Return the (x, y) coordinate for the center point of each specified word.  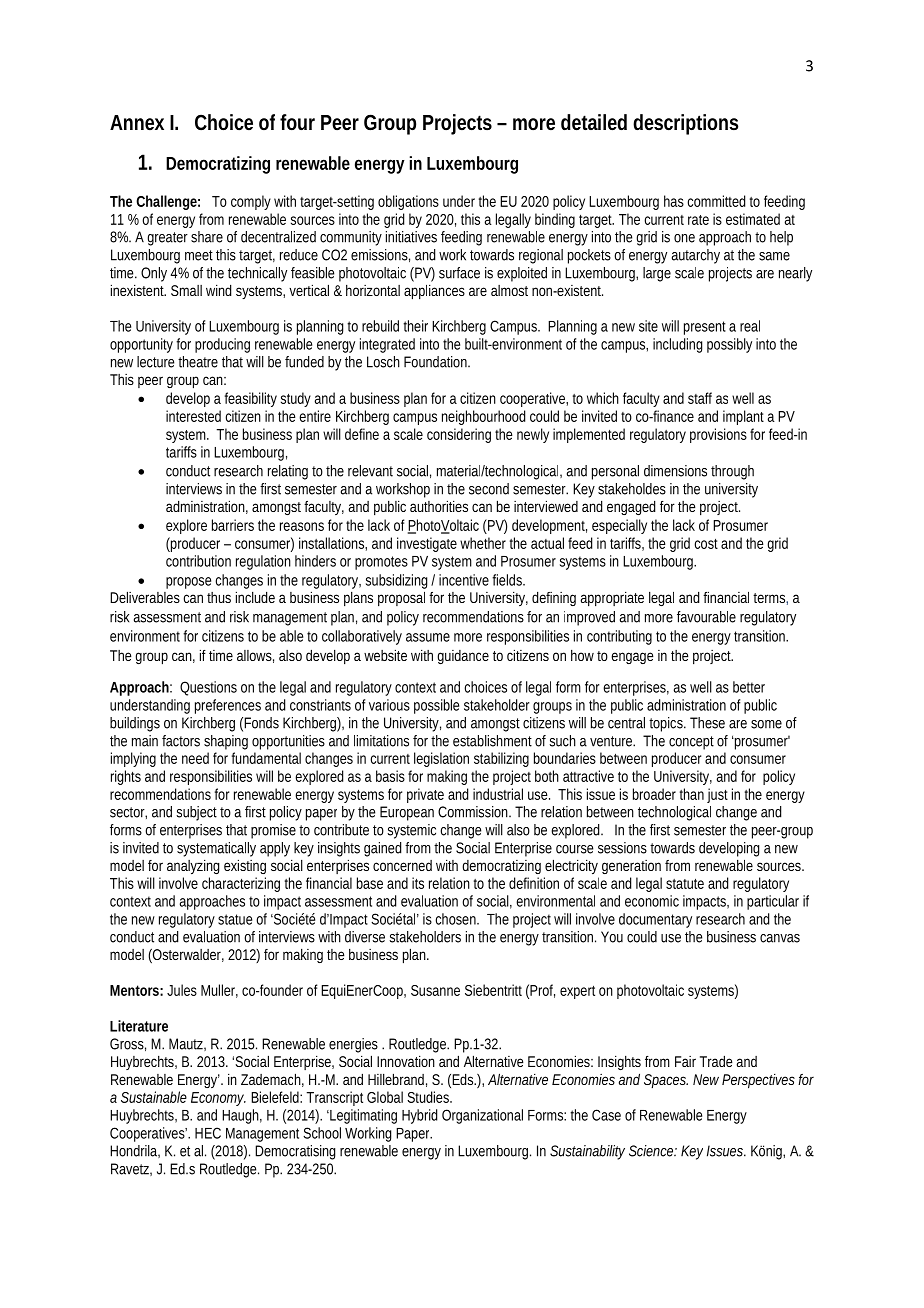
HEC (208, 1133)
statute (685, 883)
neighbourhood (483, 417)
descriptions (685, 124)
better (749, 687)
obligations (408, 202)
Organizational (482, 1116)
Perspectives (758, 1081)
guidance (463, 657)
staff (700, 398)
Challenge (168, 202)
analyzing (193, 867)
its (418, 883)
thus (219, 597)
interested (193, 416)
